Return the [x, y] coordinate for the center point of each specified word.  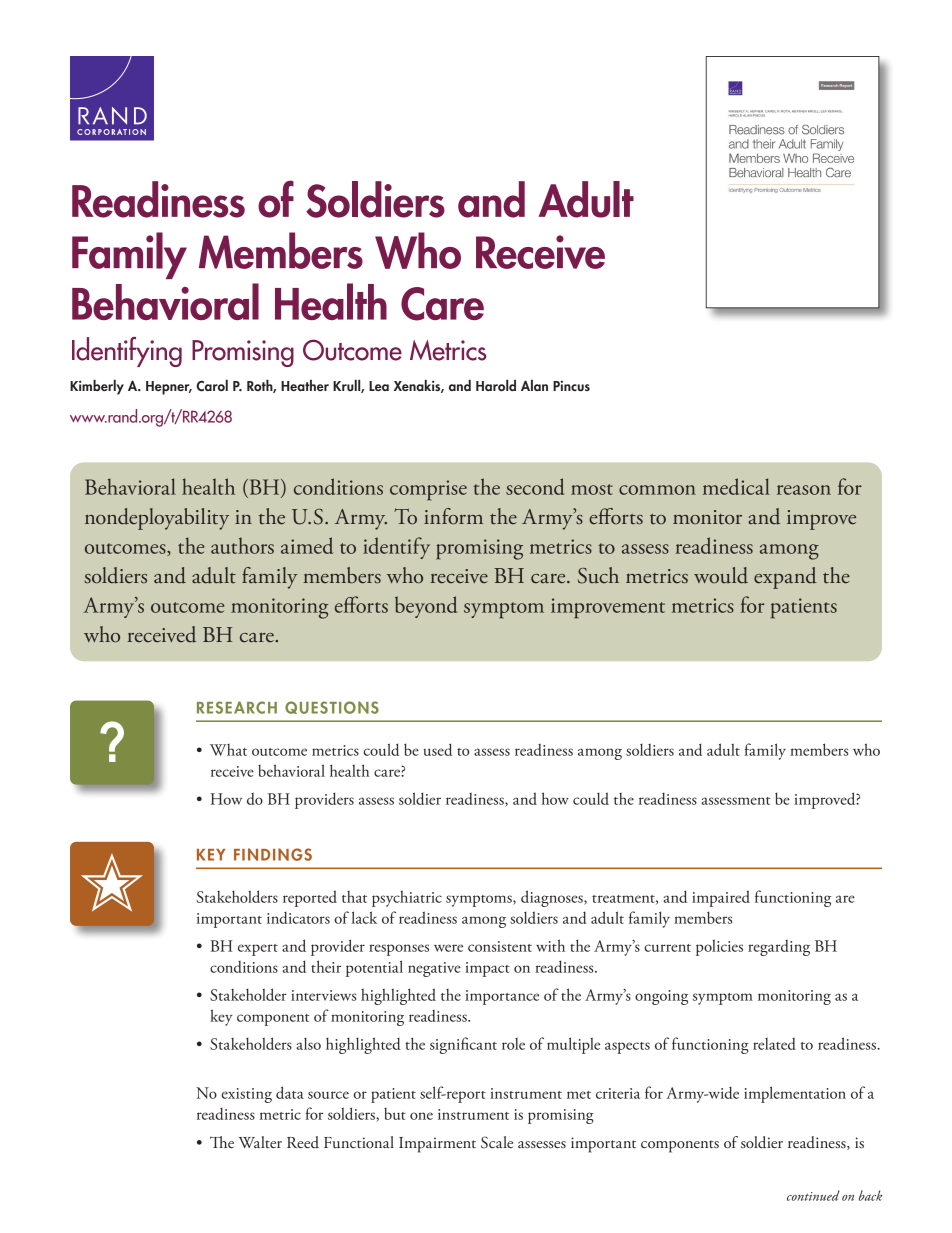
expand [785, 578]
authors [242, 545]
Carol [212, 385]
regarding [779, 948]
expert [258, 950]
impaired [721, 898]
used [437, 749]
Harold [496, 385]
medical [736, 486]
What [228, 750]
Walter [260, 1142]
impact [487, 969]
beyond [426, 607]
